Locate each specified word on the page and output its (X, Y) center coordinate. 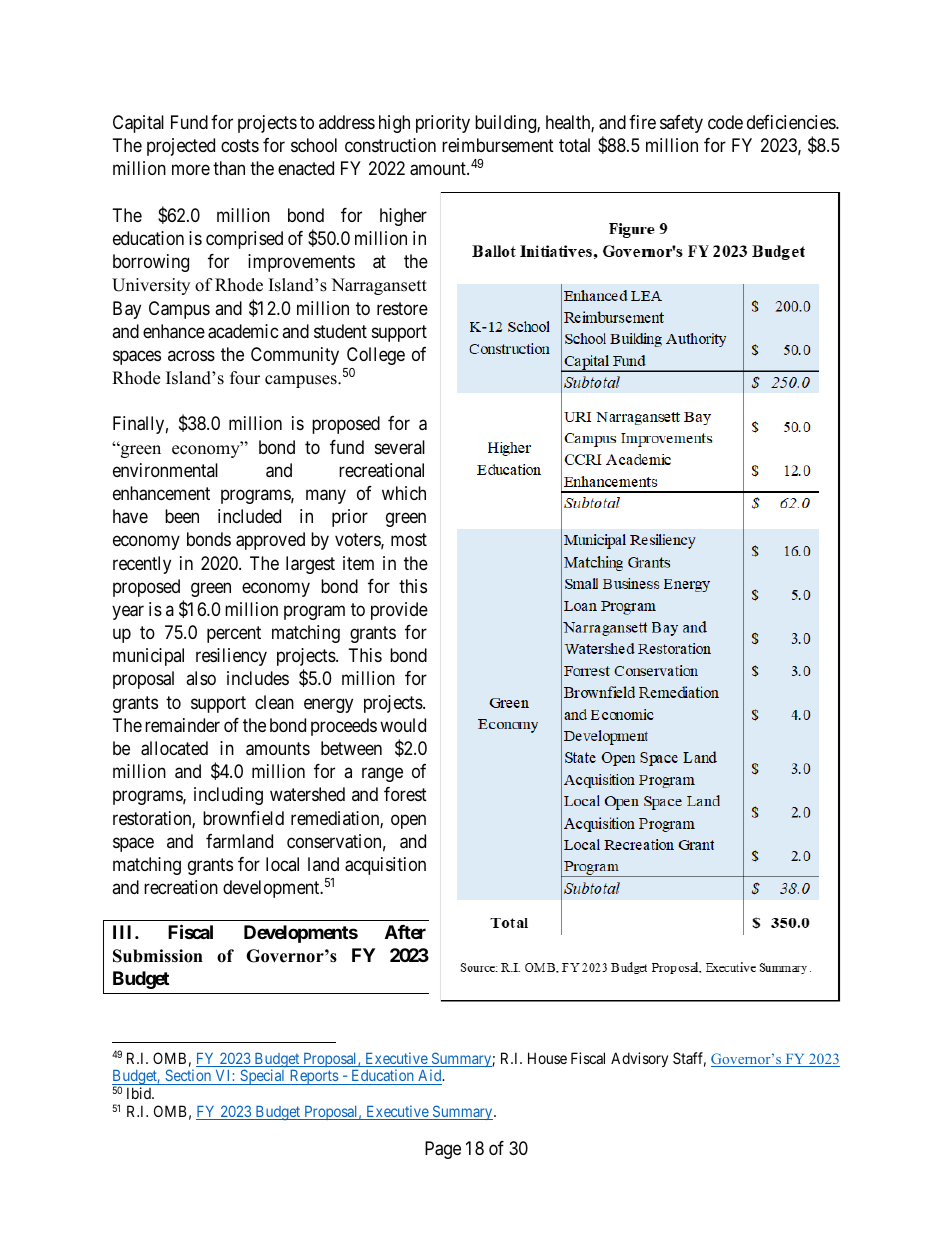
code (725, 122)
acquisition (385, 866)
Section (188, 1075)
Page (443, 1150)
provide (399, 611)
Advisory (639, 1059)
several (400, 447)
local (282, 864)
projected (181, 147)
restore (402, 308)
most (409, 540)
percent (234, 634)
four (245, 378)
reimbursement (498, 145)
